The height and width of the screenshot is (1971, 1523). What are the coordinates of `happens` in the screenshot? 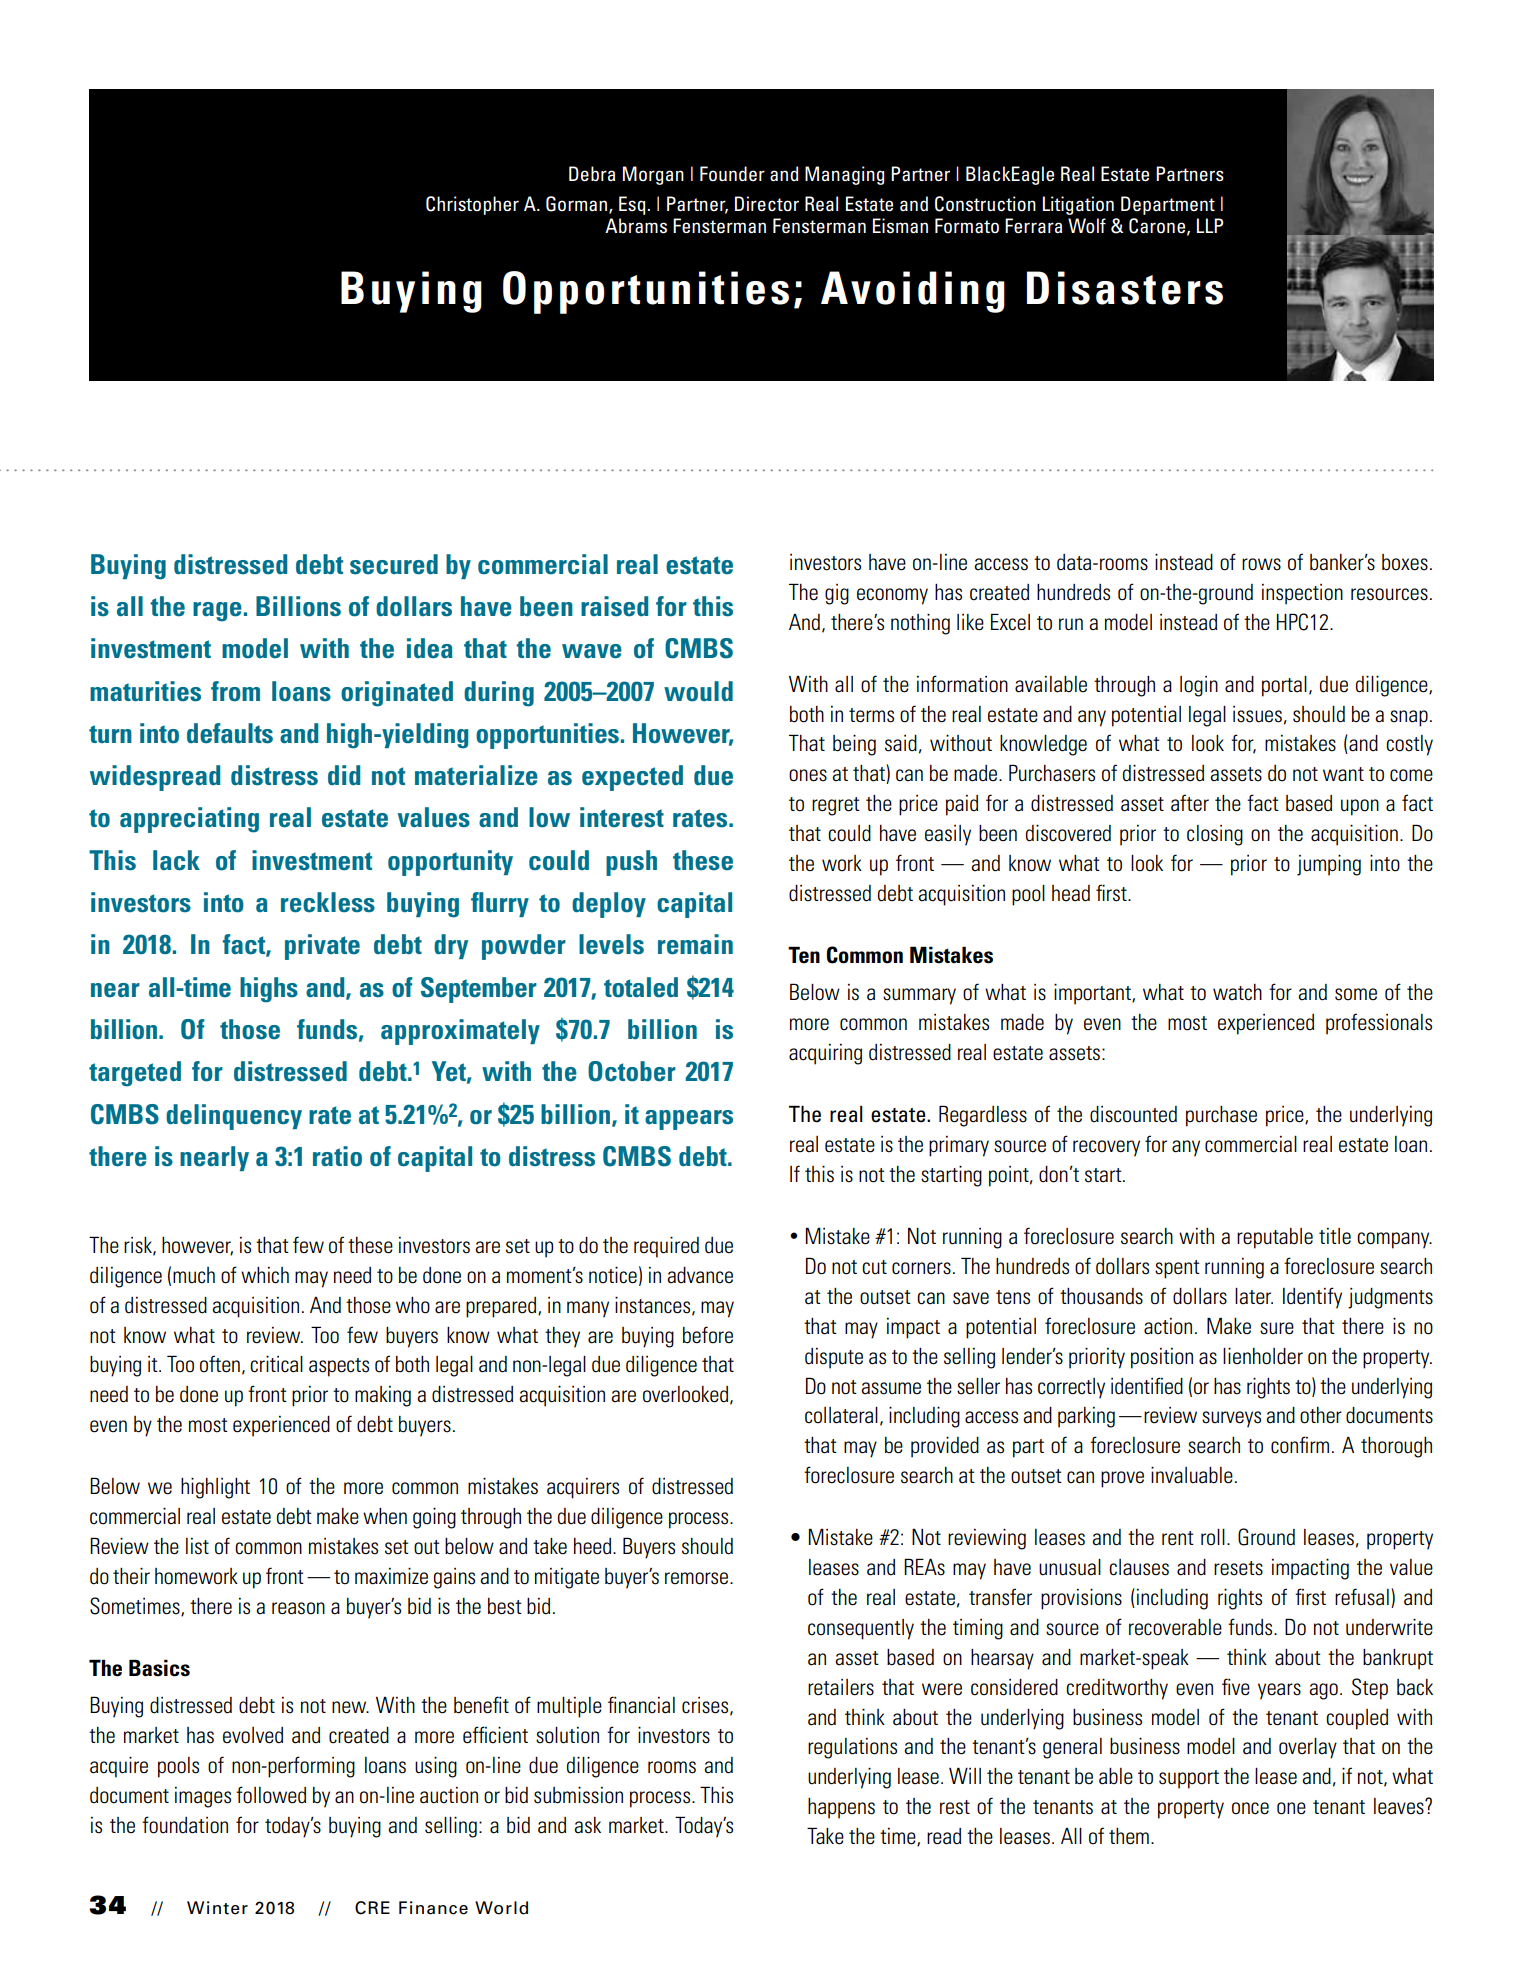 It's located at (841, 1808).
